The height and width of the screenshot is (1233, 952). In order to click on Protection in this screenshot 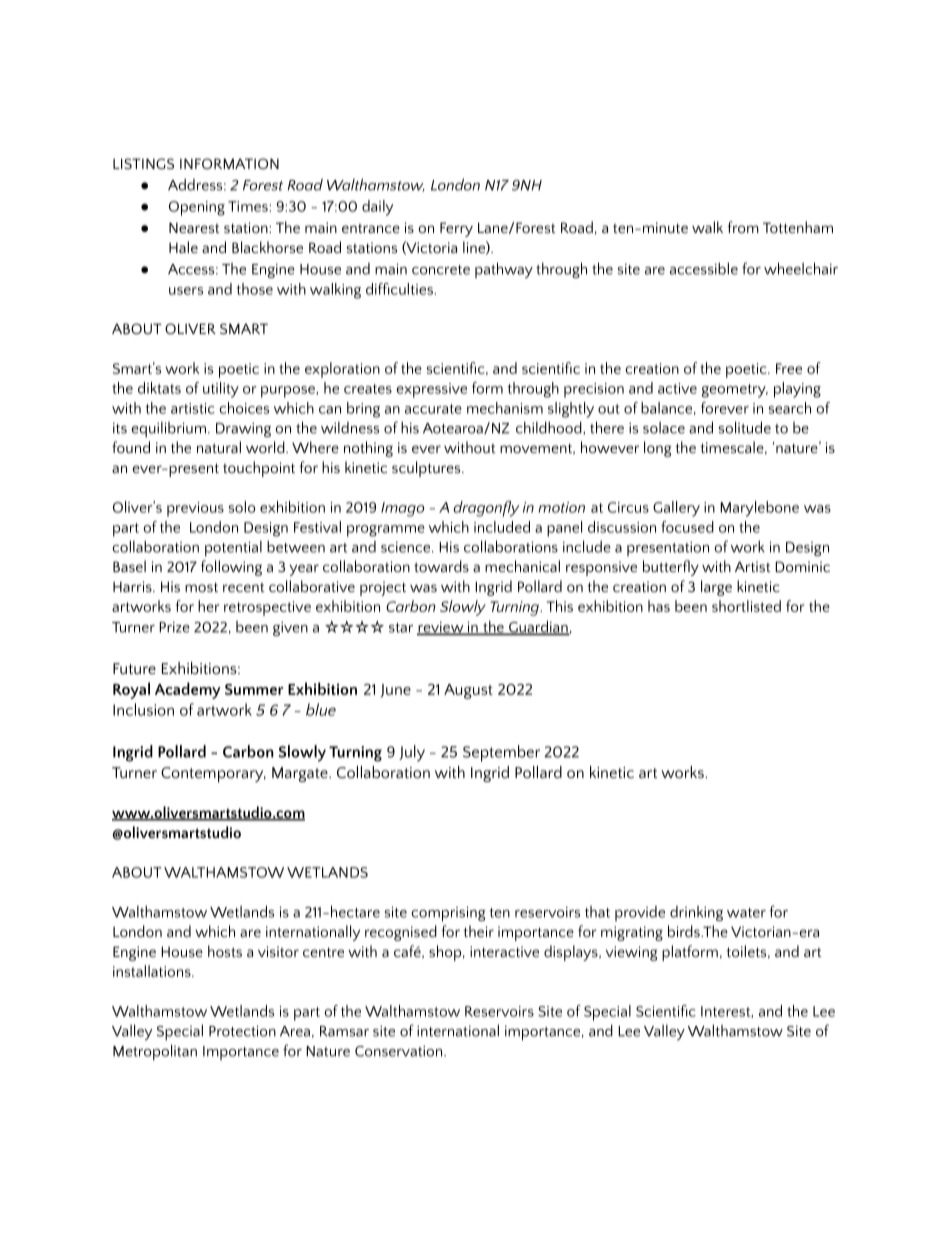, I will do `click(242, 1031)`.
